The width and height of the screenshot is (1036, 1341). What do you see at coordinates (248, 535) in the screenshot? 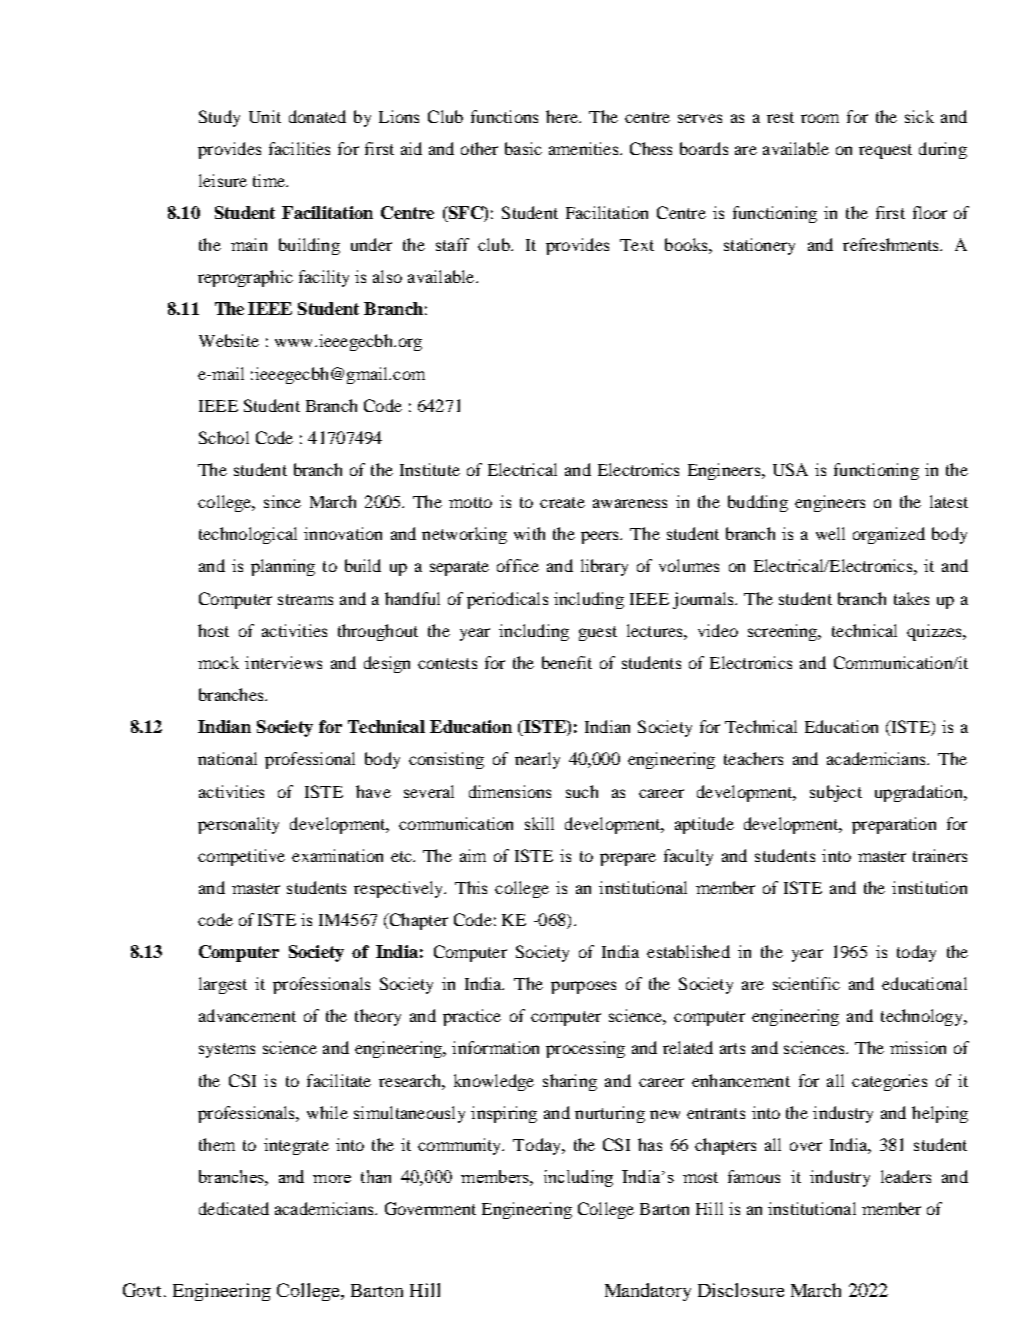
I see `technological` at bounding box center [248, 535].
